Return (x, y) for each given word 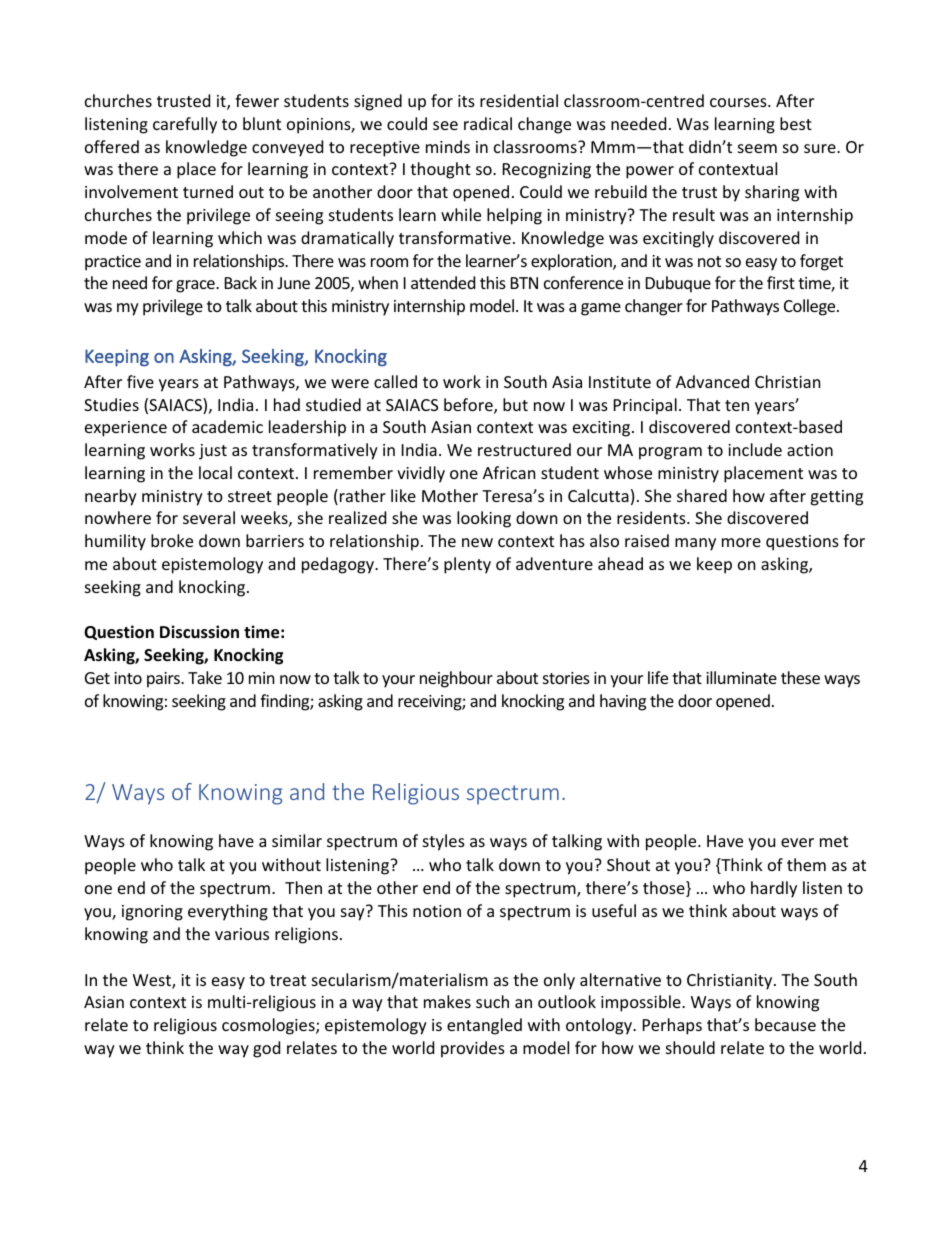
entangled (484, 1026)
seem (757, 148)
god (266, 1049)
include (755, 449)
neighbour (456, 679)
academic (227, 426)
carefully (185, 125)
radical (488, 123)
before (469, 406)
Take (205, 677)
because (785, 1024)
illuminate (741, 677)
